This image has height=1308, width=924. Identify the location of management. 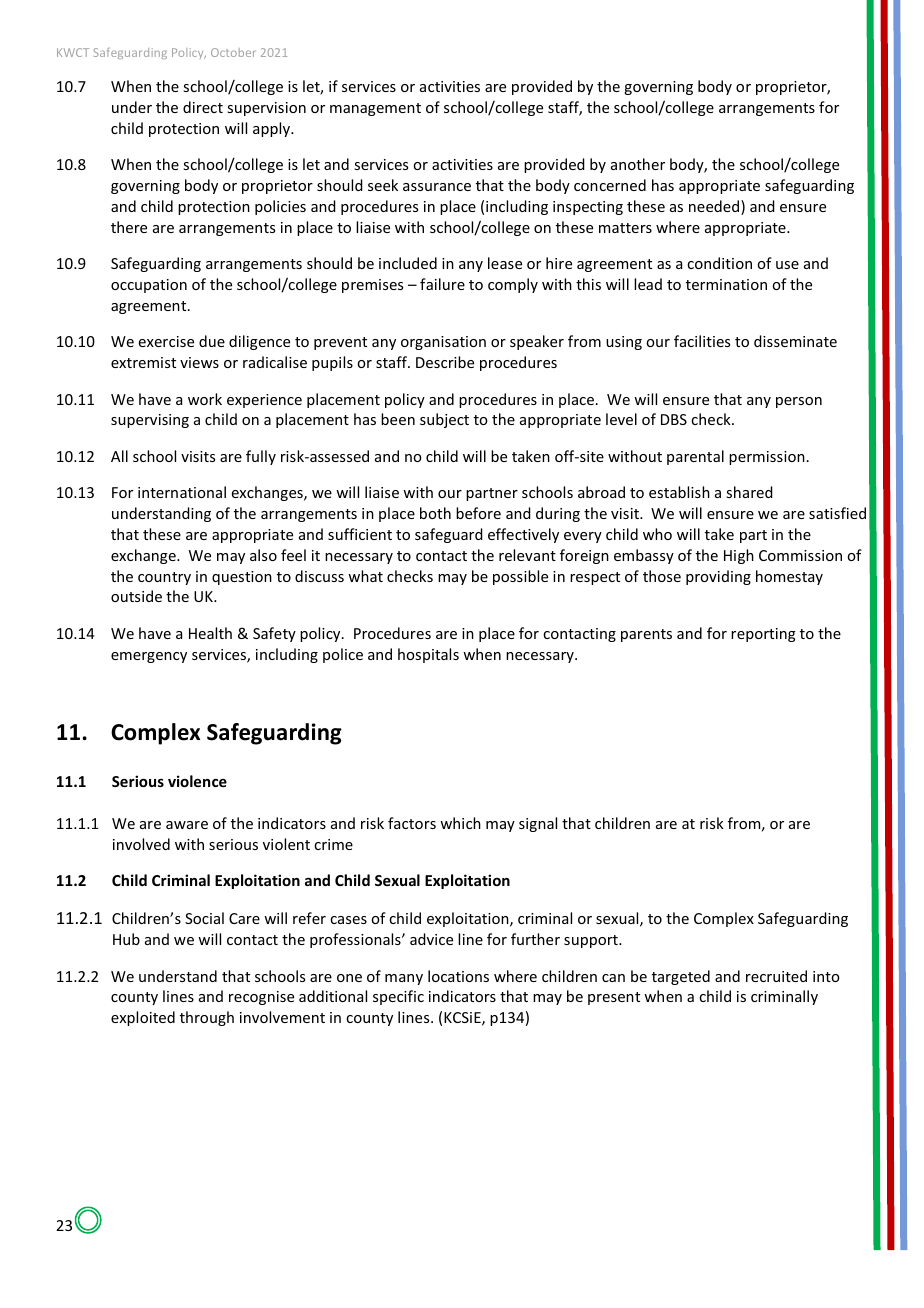
(375, 109).
